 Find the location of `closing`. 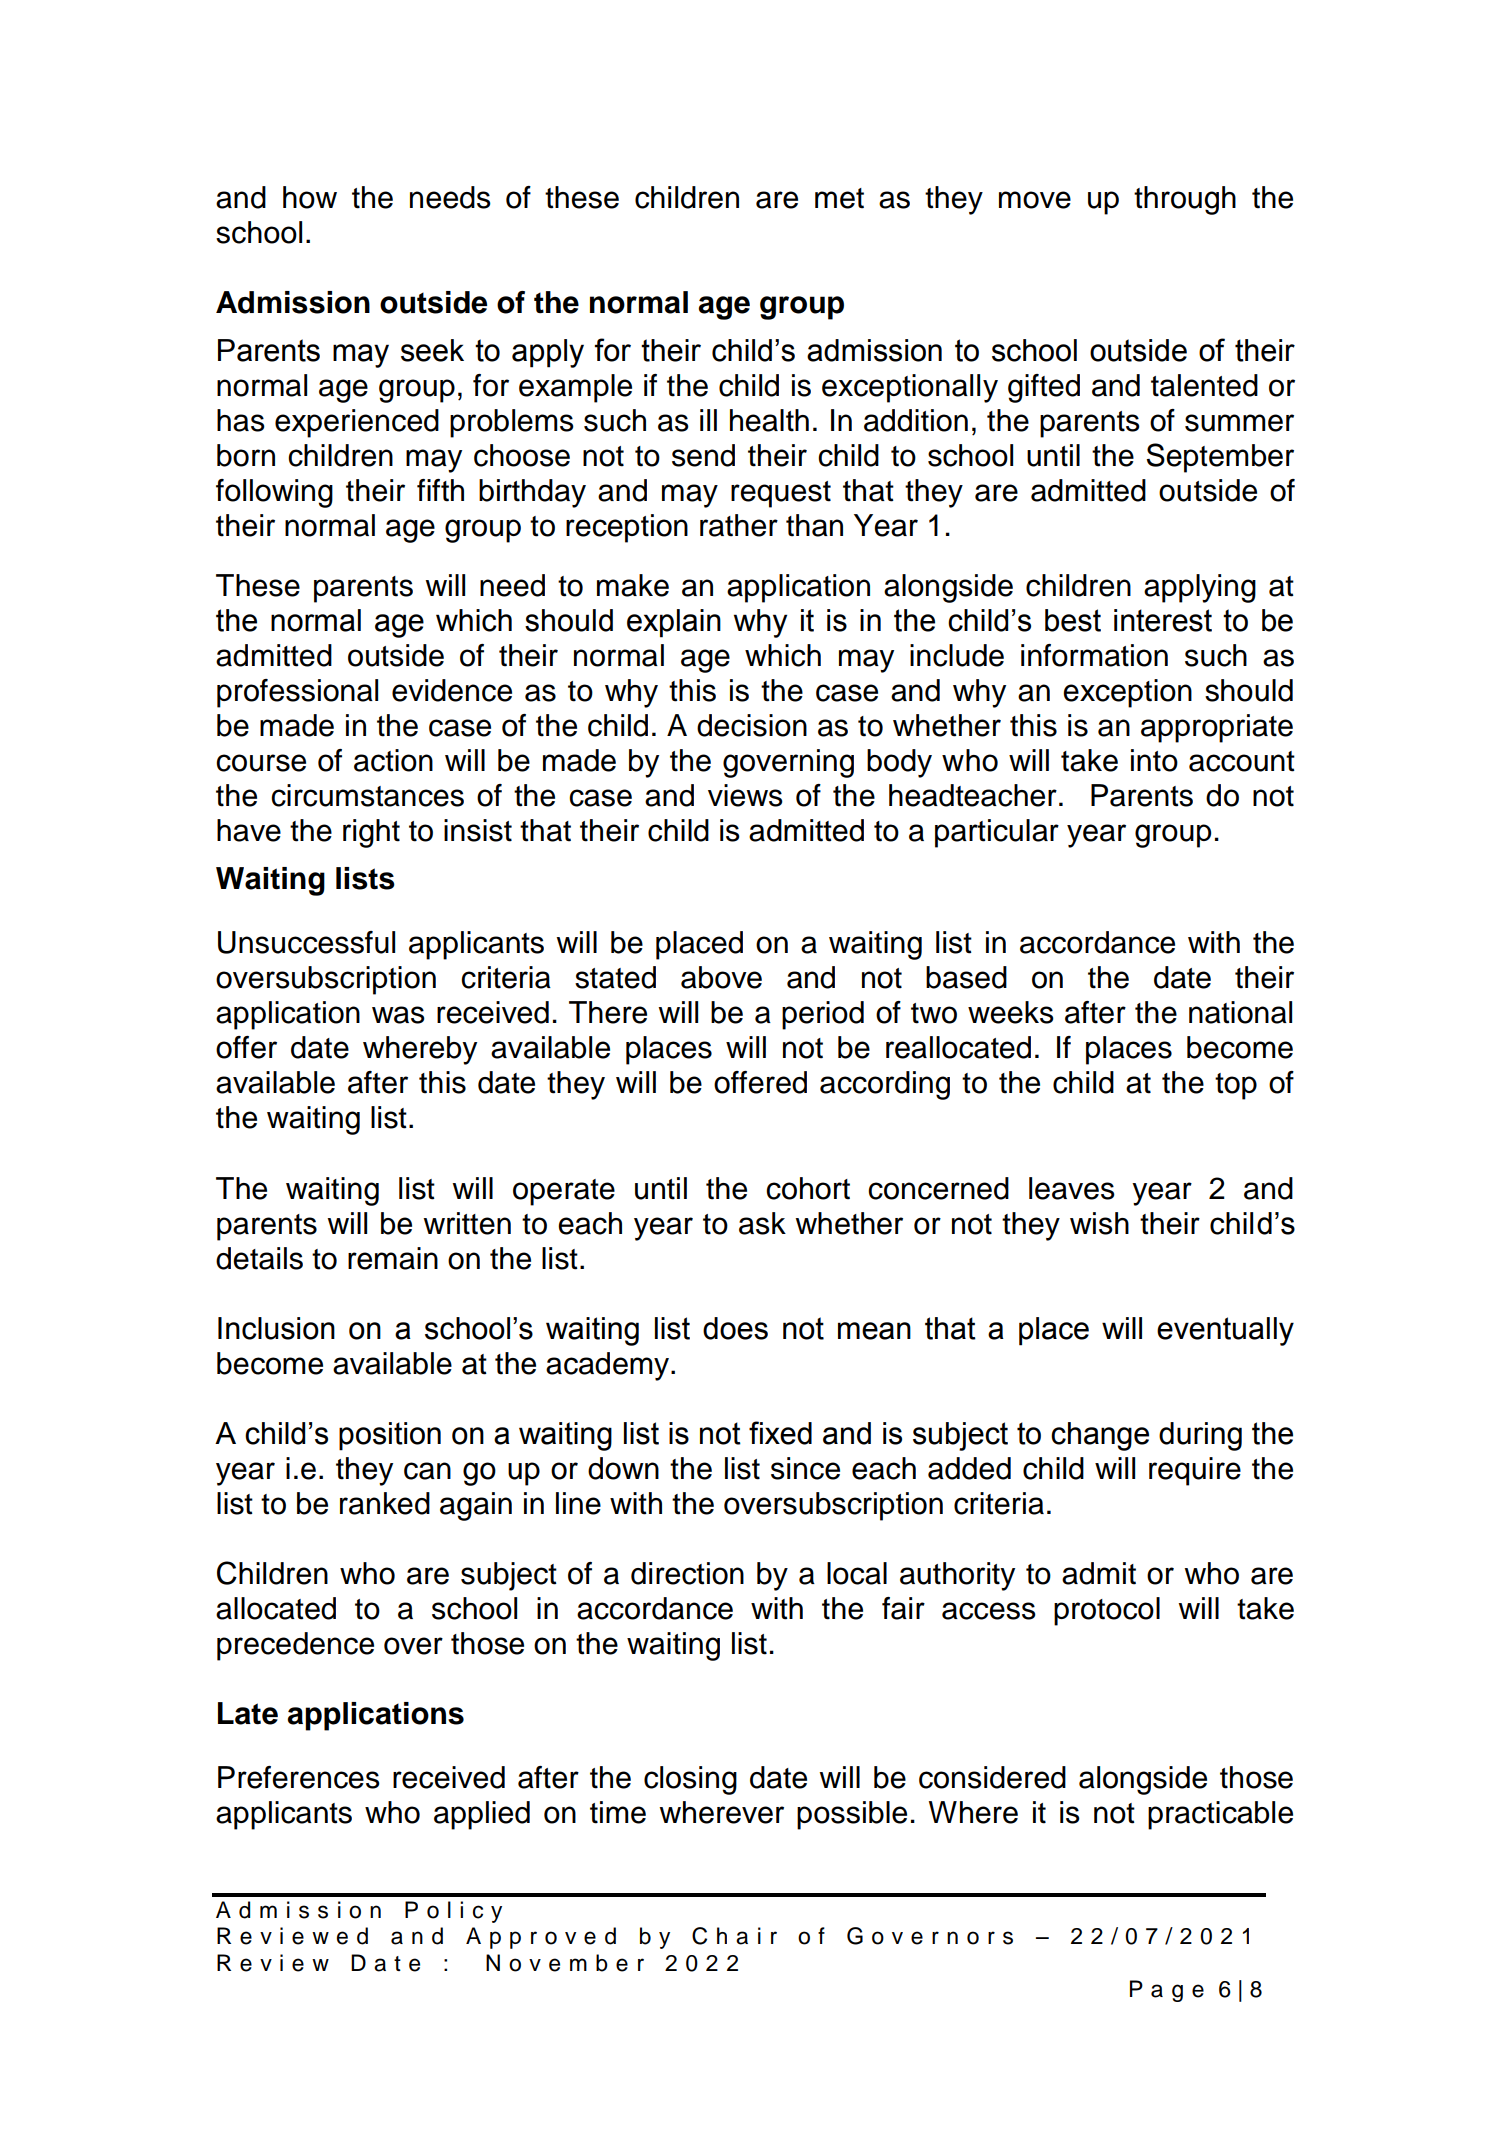

closing is located at coordinates (690, 1780).
